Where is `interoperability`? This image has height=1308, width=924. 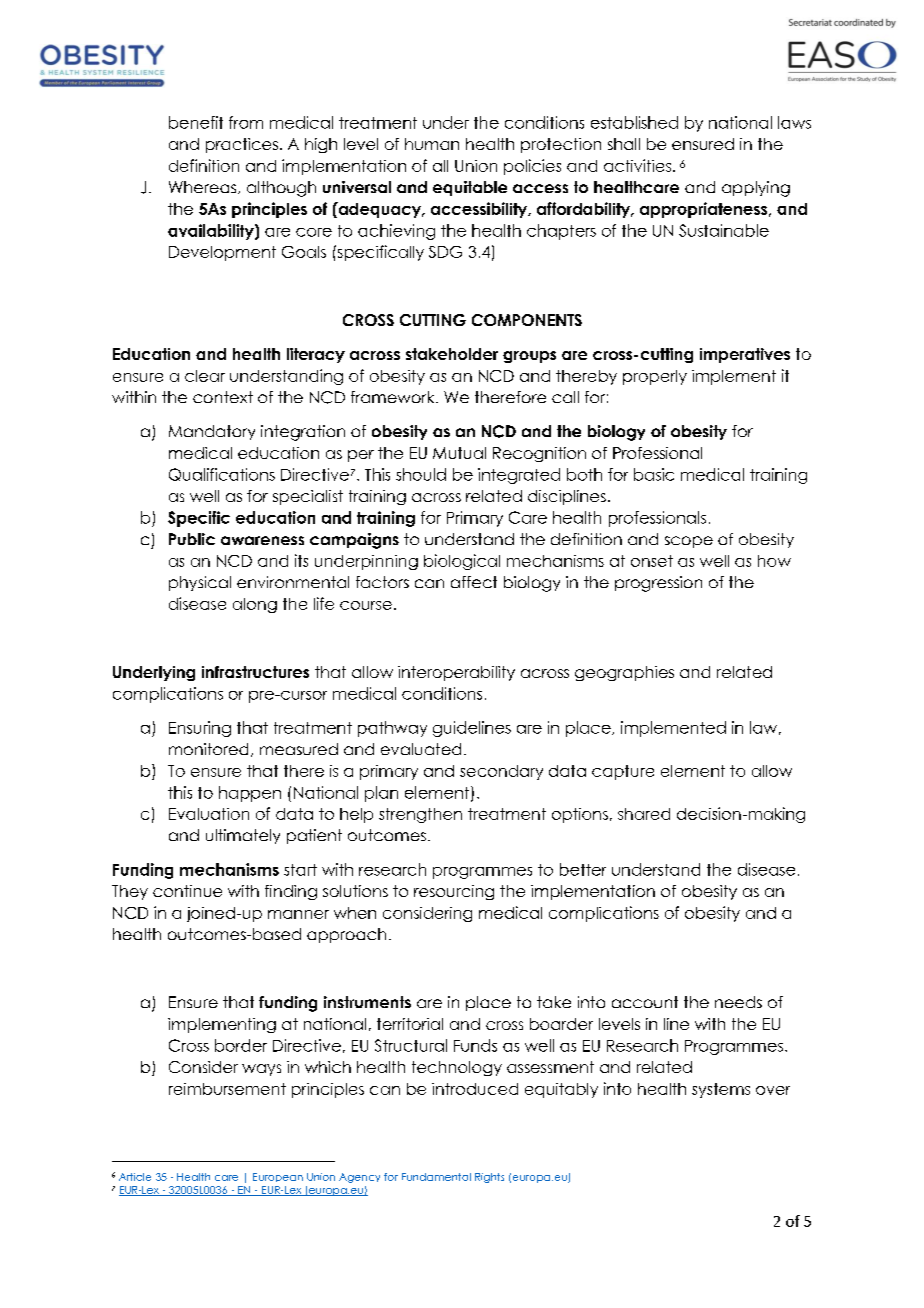 interoperability is located at coordinates (456, 673).
